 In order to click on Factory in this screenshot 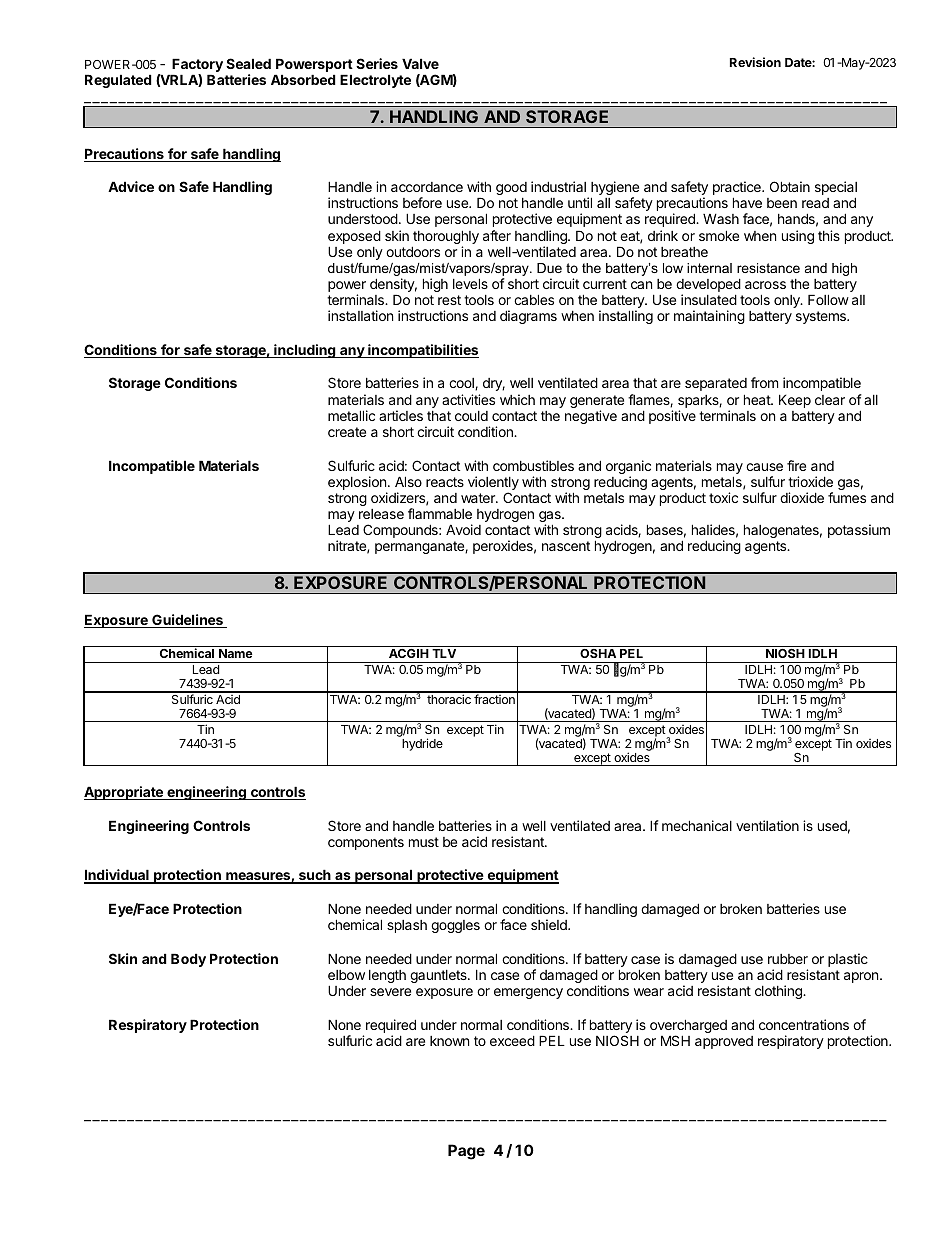, I will do `click(197, 66)`.
